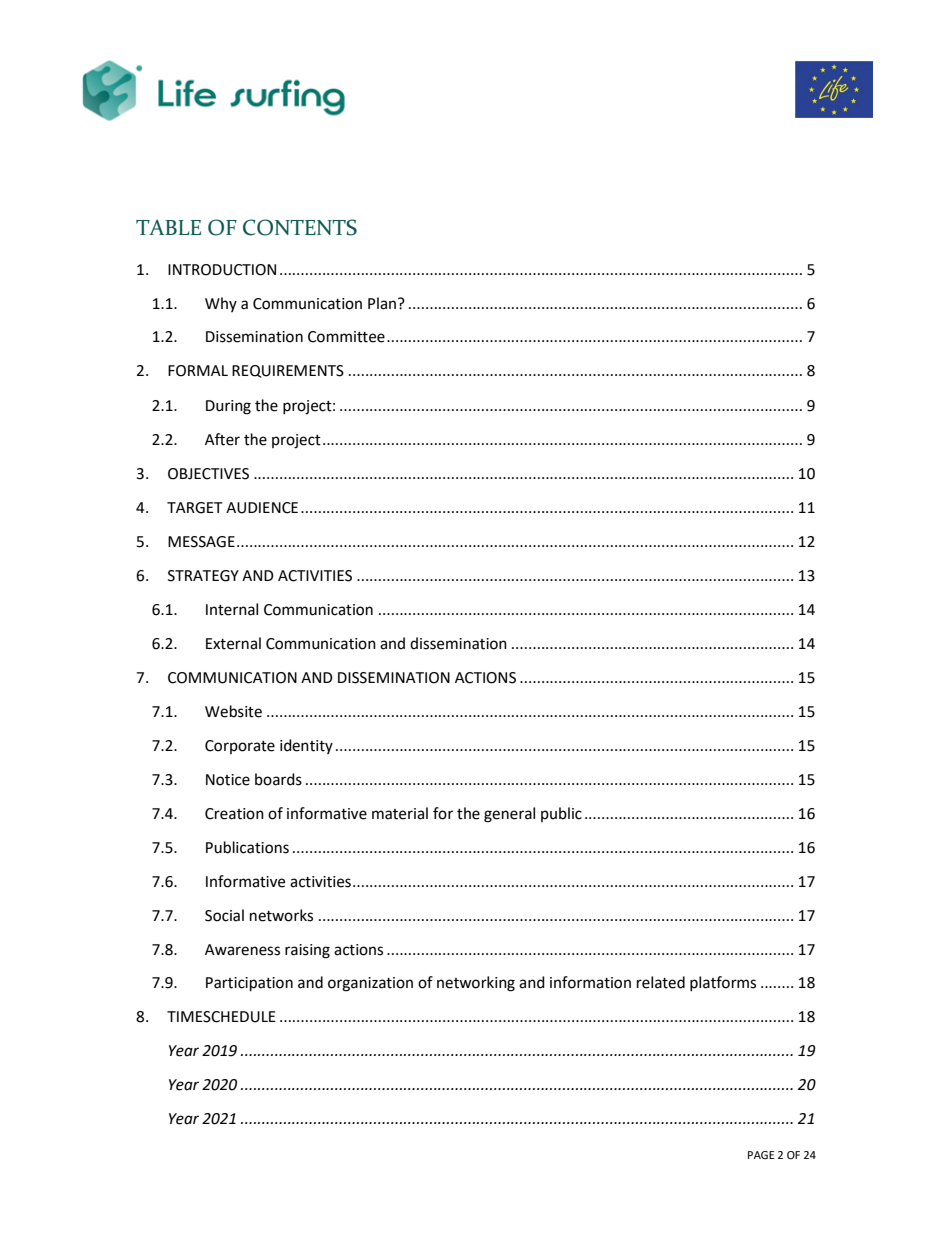 This image has height=1233, width=952. What do you see at coordinates (249, 984) in the image?
I see `Participation` at bounding box center [249, 984].
